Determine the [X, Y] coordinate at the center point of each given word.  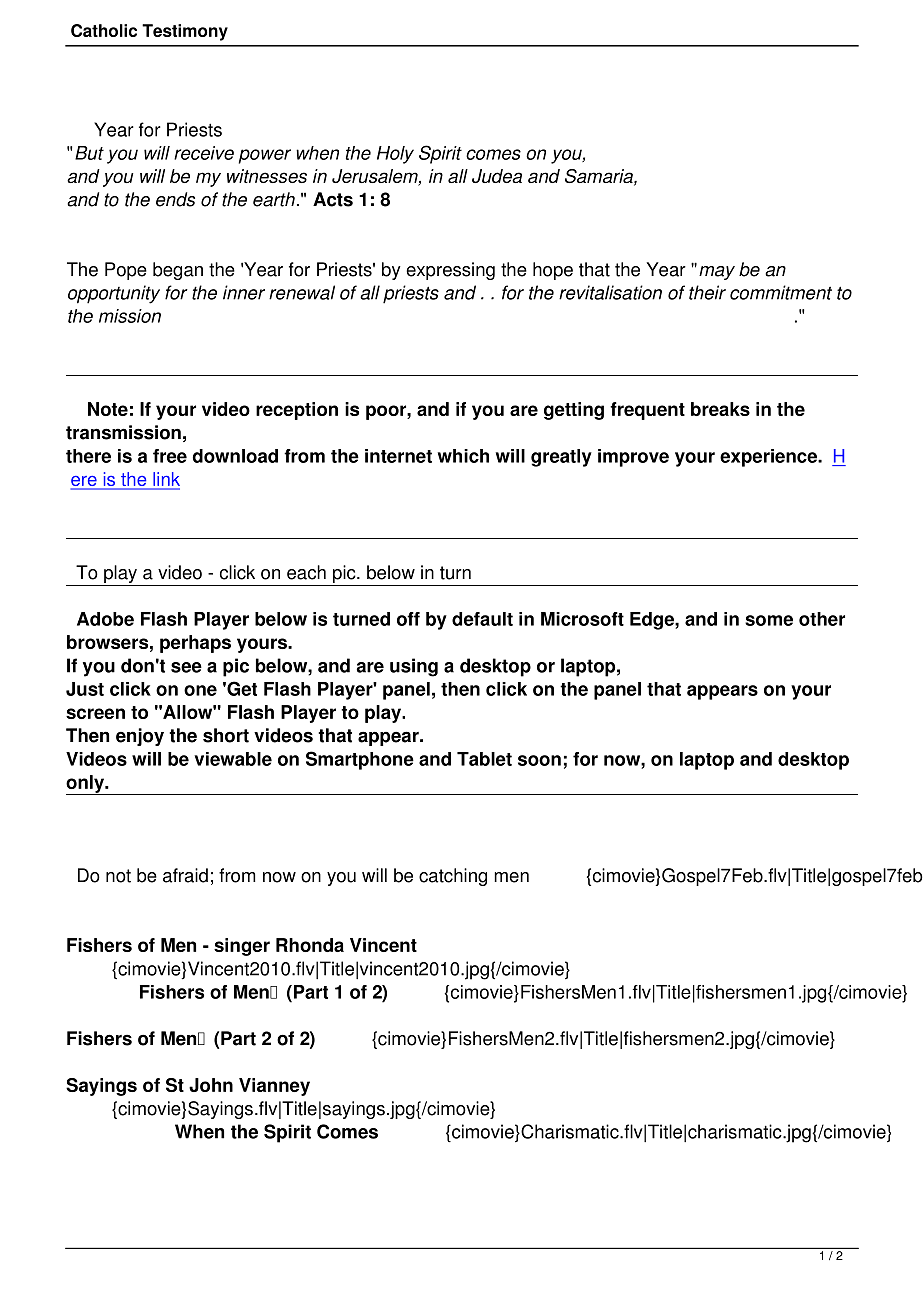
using [414, 667]
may [717, 273]
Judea [497, 176]
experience [769, 458]
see [186, 667]
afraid [185, 875]
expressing [450, 271]
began [178, 271]
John [211, 1085]
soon [539, 760]
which [463, 456]
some [769, 620]
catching [453, 877]
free [170, 456]
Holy [395, 155]
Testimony [185, 32]
